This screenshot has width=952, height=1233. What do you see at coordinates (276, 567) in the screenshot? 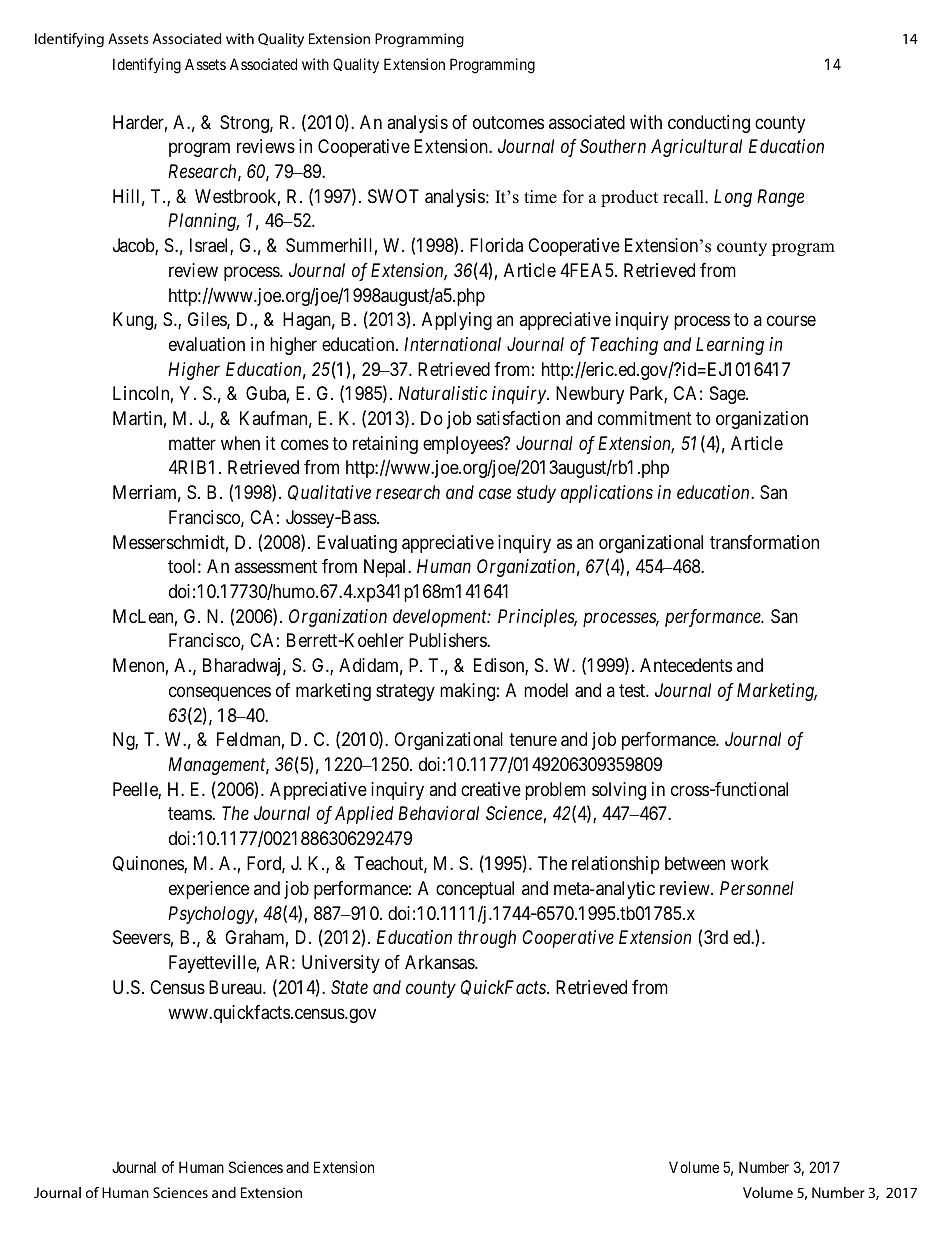
I see `assessment` at bounding box center [276, 567].
